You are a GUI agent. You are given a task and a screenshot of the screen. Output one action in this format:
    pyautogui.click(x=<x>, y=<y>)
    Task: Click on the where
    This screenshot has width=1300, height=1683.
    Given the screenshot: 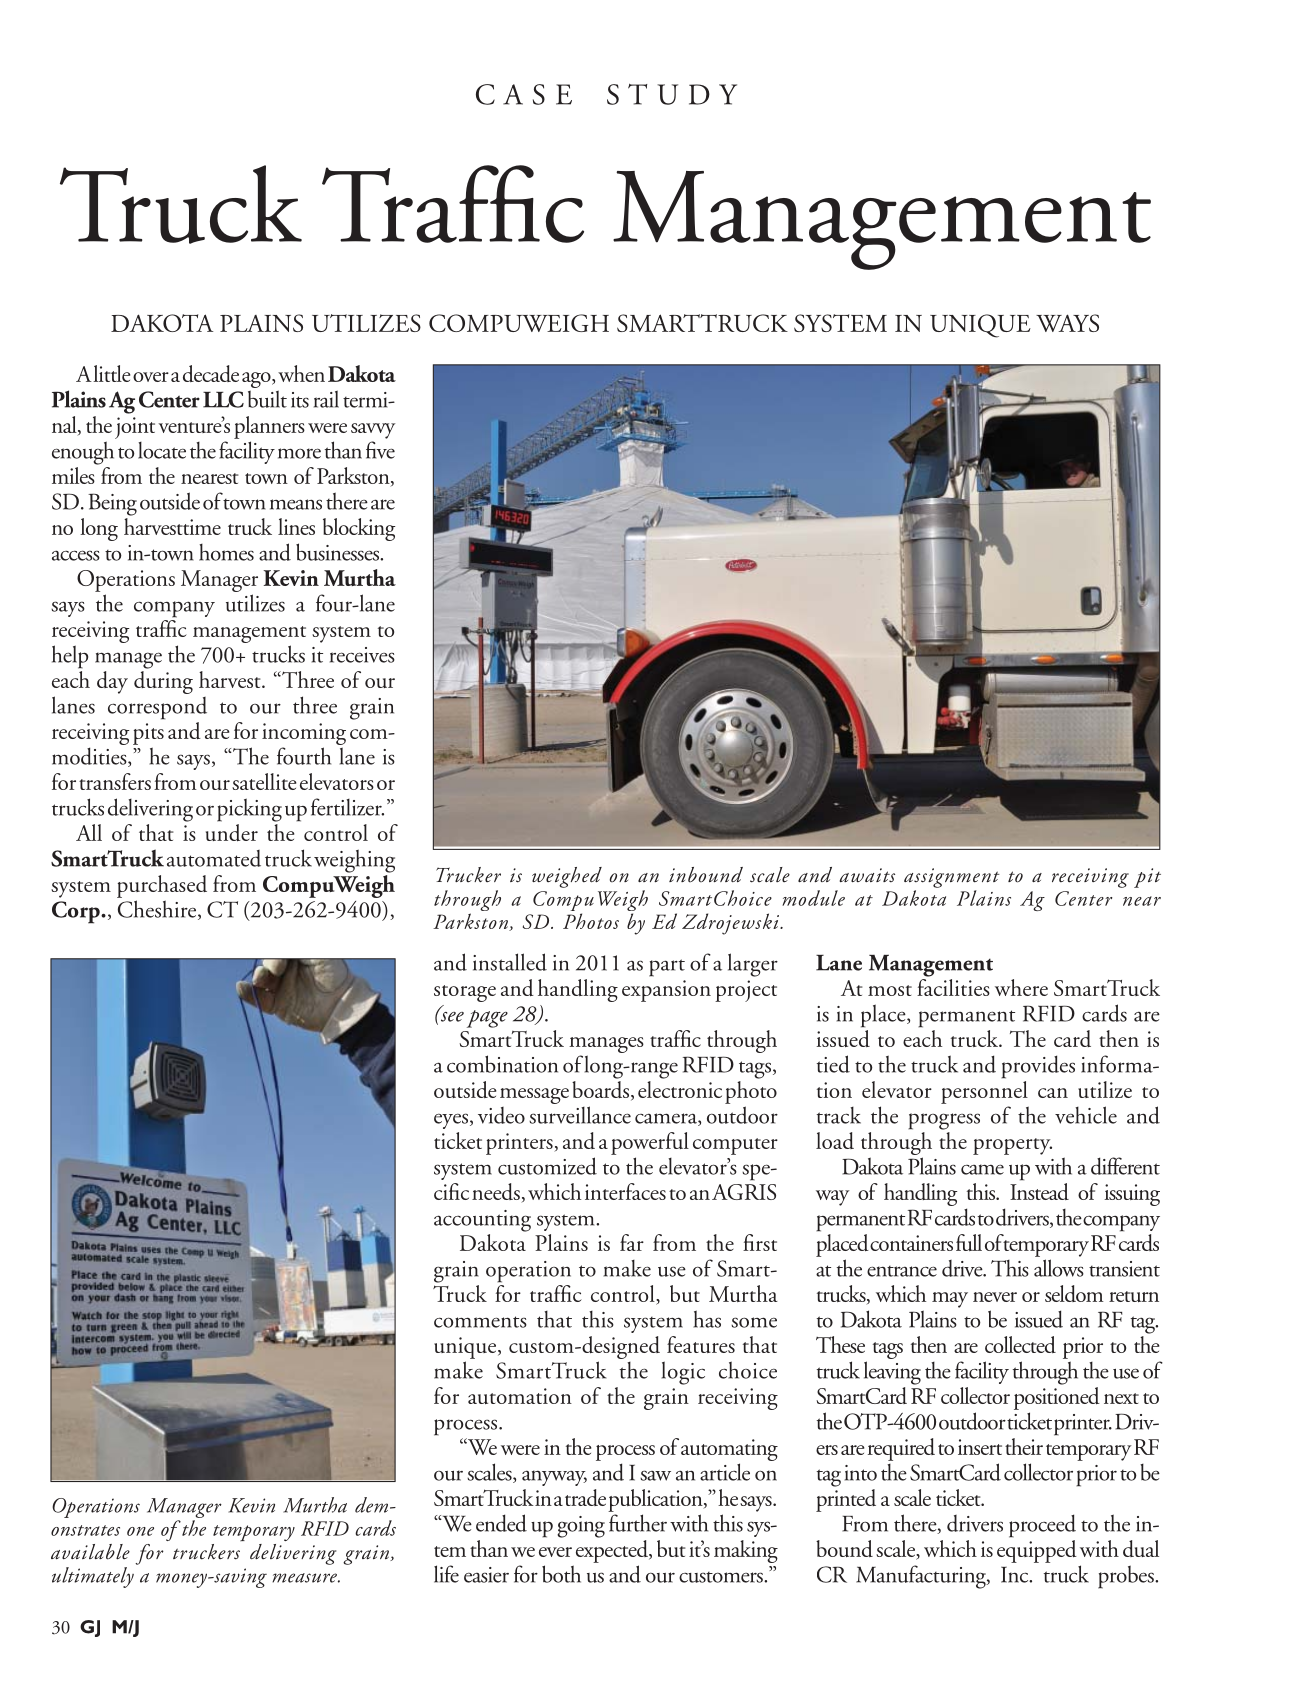 What is the action you would take?
    pyautogui.click(x=1021, y=987)
